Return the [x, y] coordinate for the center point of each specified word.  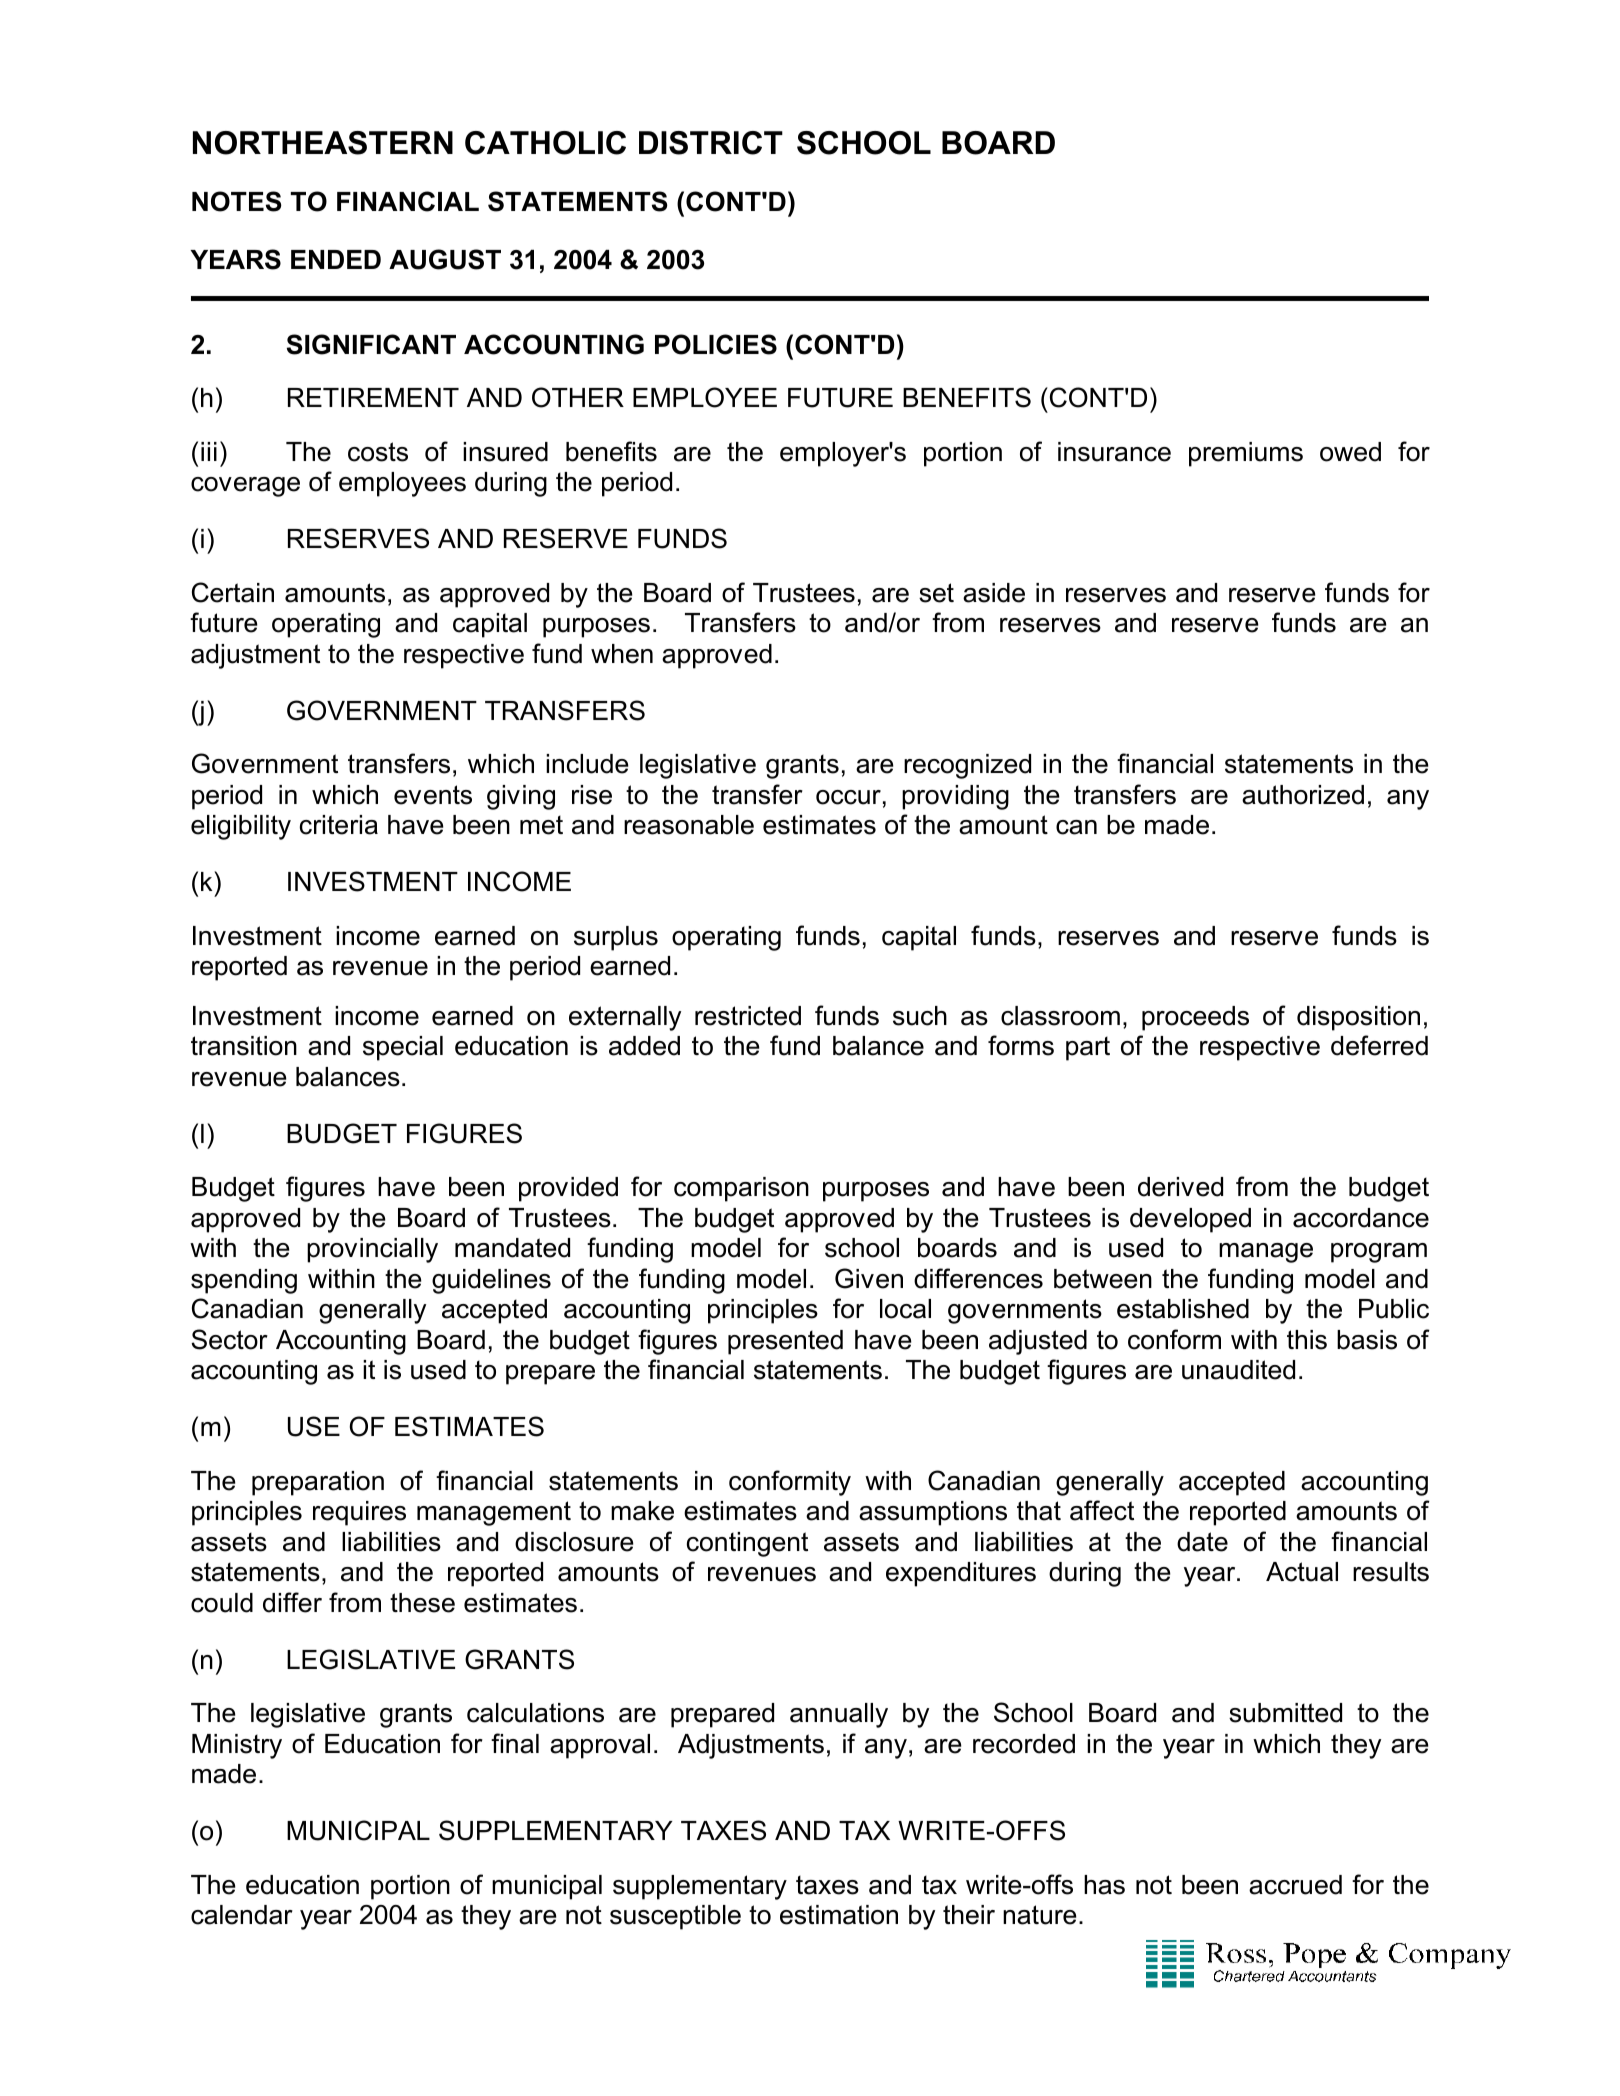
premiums [1246, 454]
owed [1350, 452]
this [1307, 1340]
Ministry [237, 1746]
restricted [748, 1016]
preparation [318, 1483]
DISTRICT [711, 143]
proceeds [1195, 1018]
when [622, 654]
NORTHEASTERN [323, 143]
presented [785, 1342]
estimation [839, 1915]
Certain [233, 592]
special [403, 1048]
